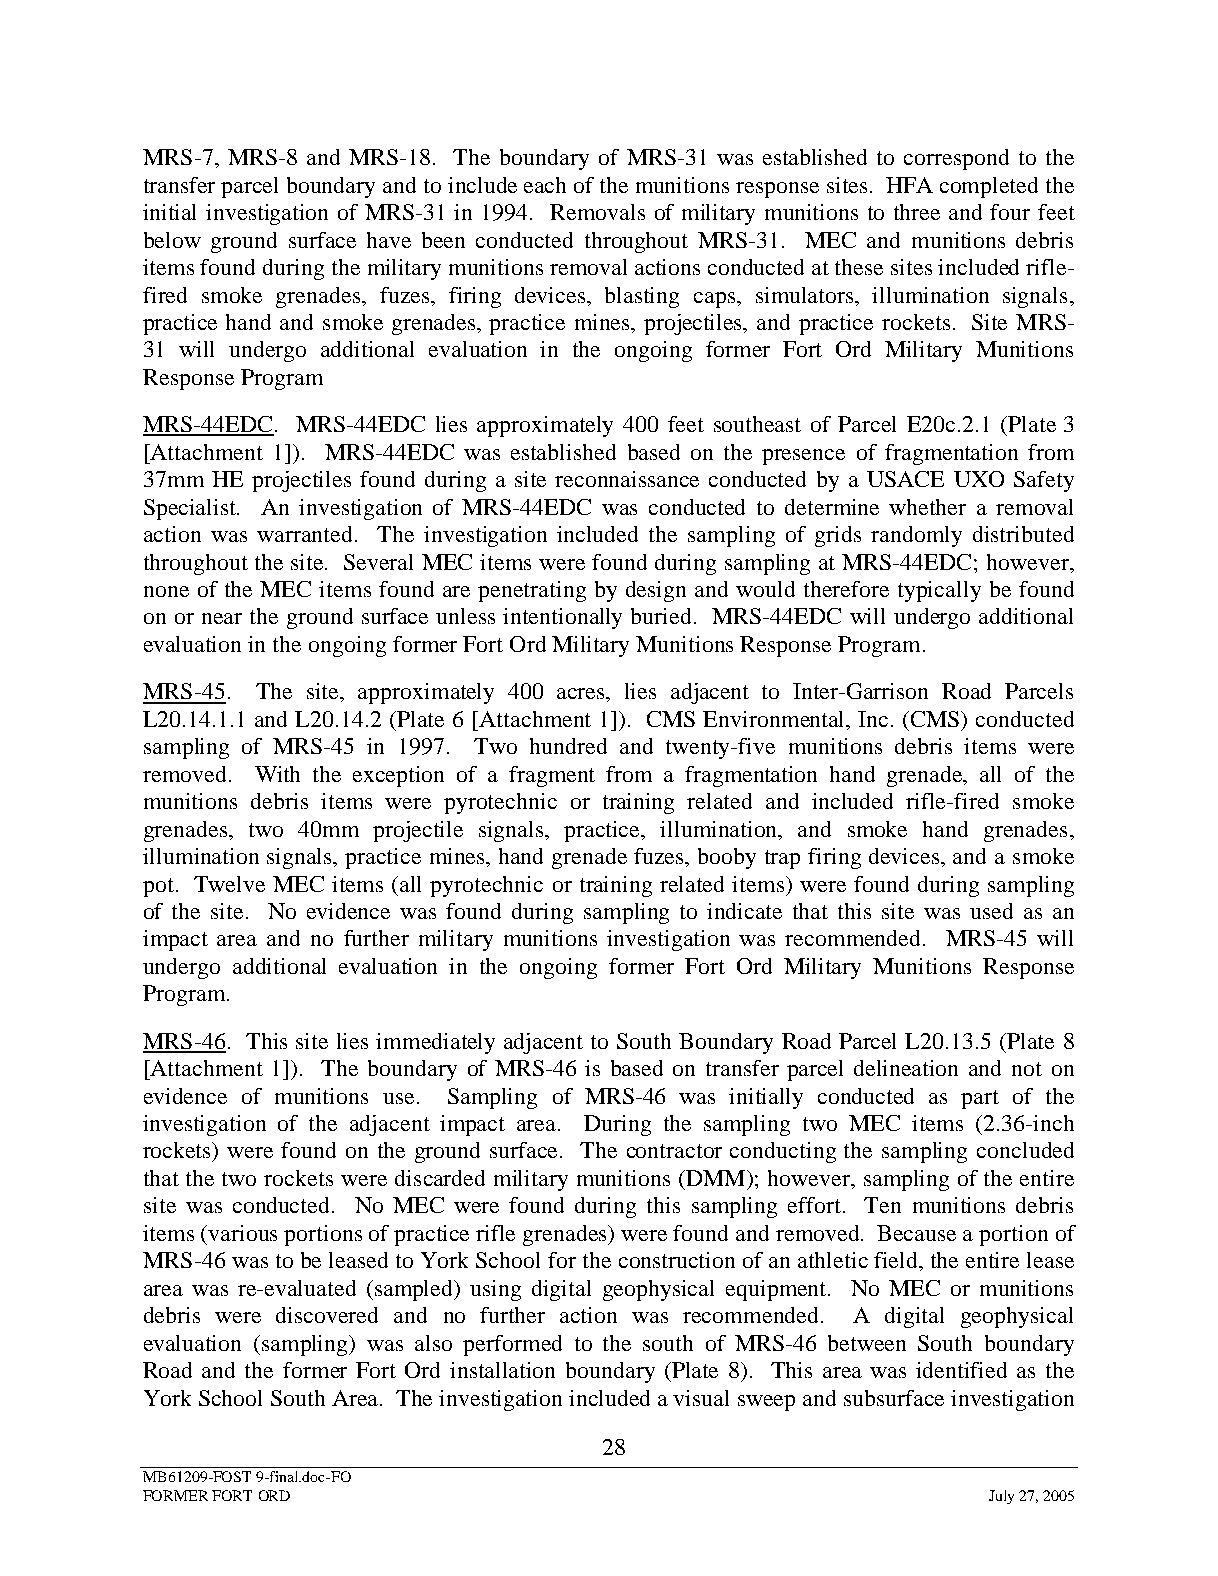 The image size is (1218, 1576). Describe the element at coordinates (980, 1099) in the page. I see `part` at that location.
